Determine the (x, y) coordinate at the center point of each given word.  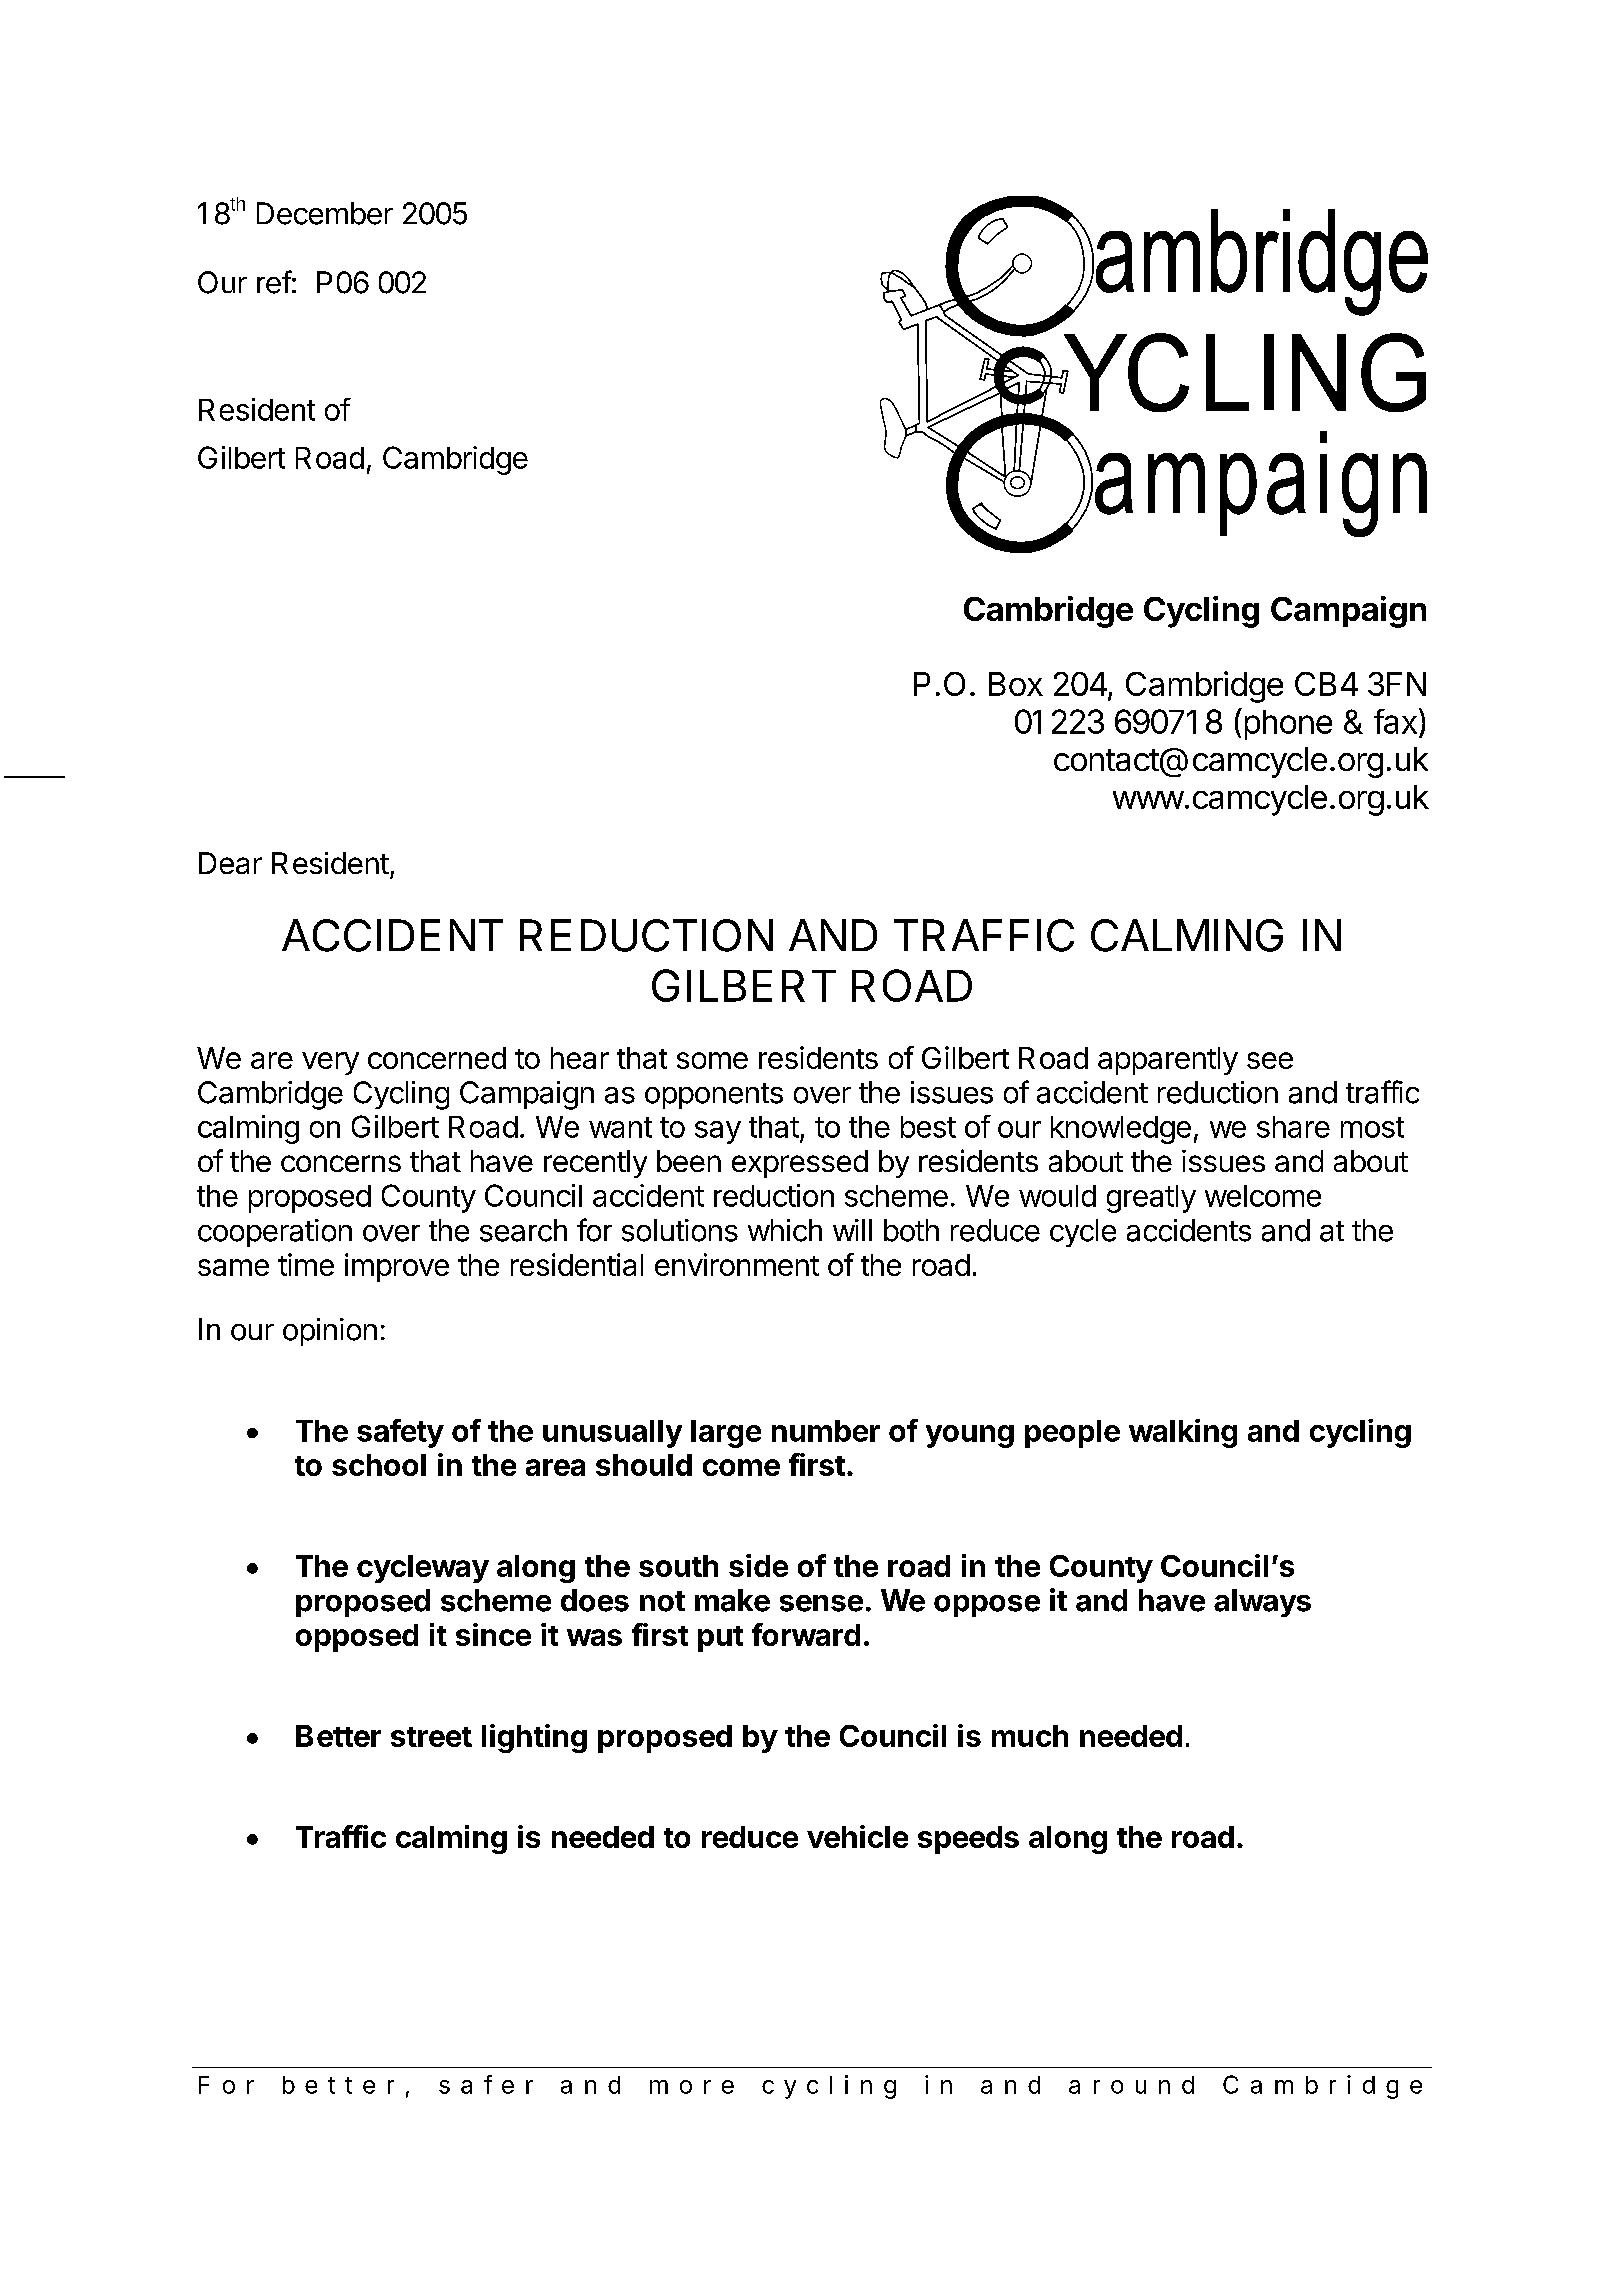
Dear (230, 863)
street (431, 1737)
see (1270, 1060)
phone (1288, 725)
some (712, 1060)
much (1030, 1736)
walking (1183, 1433)
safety (400, 1433)
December (325, 213)
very (330, 1063)
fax (1395, 721)
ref (274, 282)
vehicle (857, 1836)
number (826, 1431)
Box (1016, 684)
